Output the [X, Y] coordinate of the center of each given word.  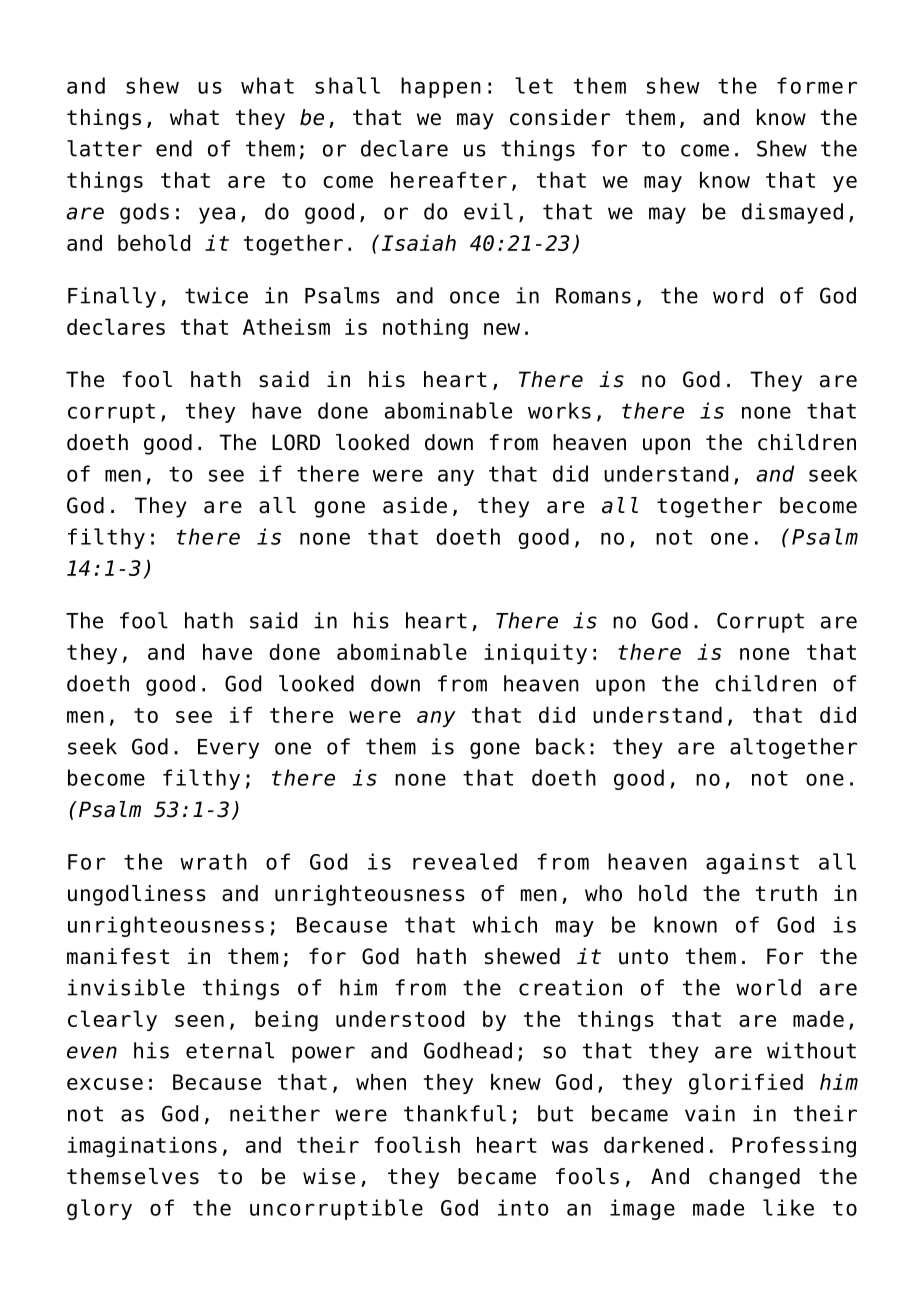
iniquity [535, 654]
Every [228, 749]
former [817, 85]
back [560, 746]
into [523, 1207]
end [174, 148]
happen [441, 87]
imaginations [142, 1147]
